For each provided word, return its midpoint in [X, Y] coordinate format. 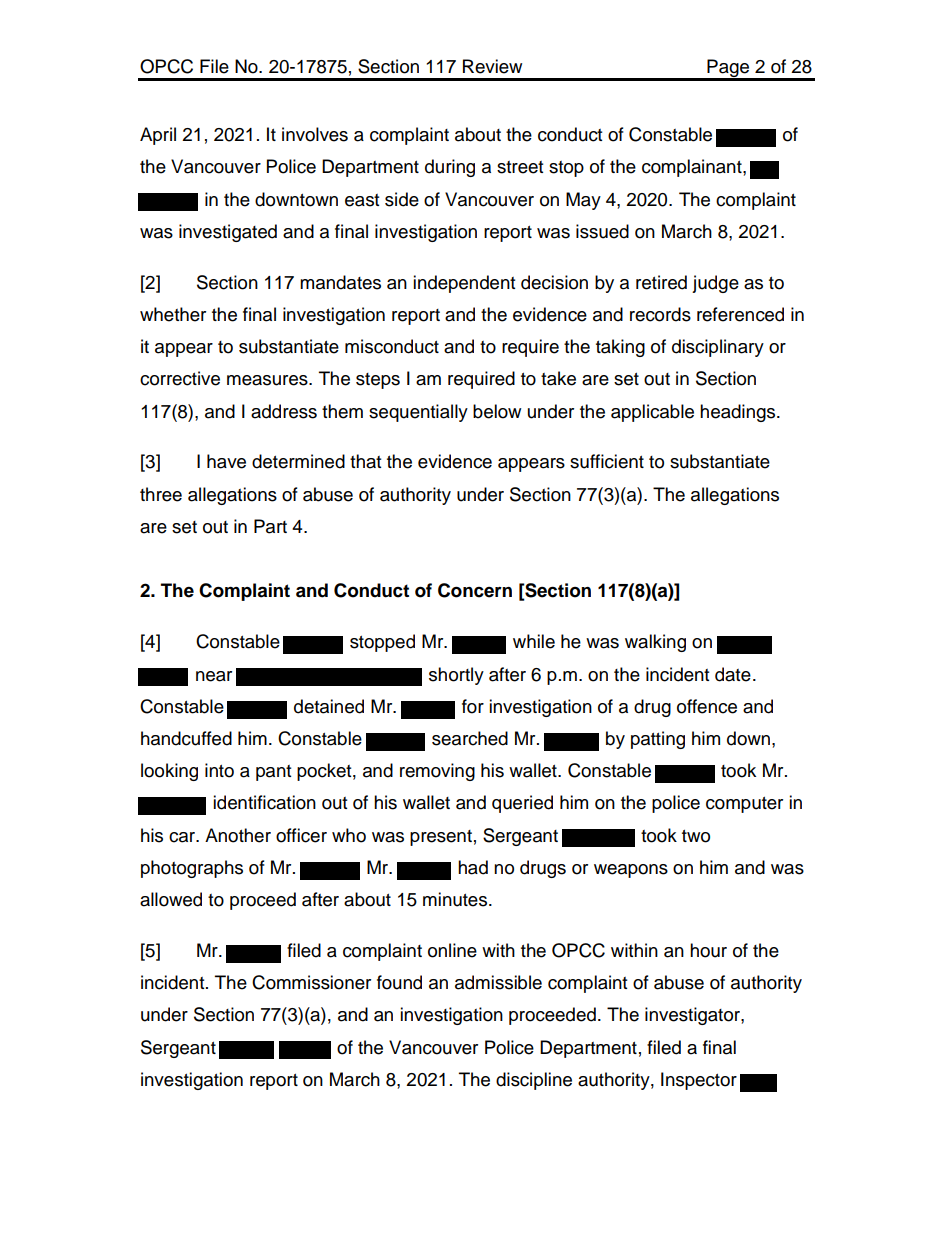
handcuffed [186, 738]
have [226, 461]
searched [470, 738]
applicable [652, 413]
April [158, 136]
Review [492, 66]
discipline [534, 1081]
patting [658, 740]
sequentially [418, 413]
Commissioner [311, 982]
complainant [693, 168]
